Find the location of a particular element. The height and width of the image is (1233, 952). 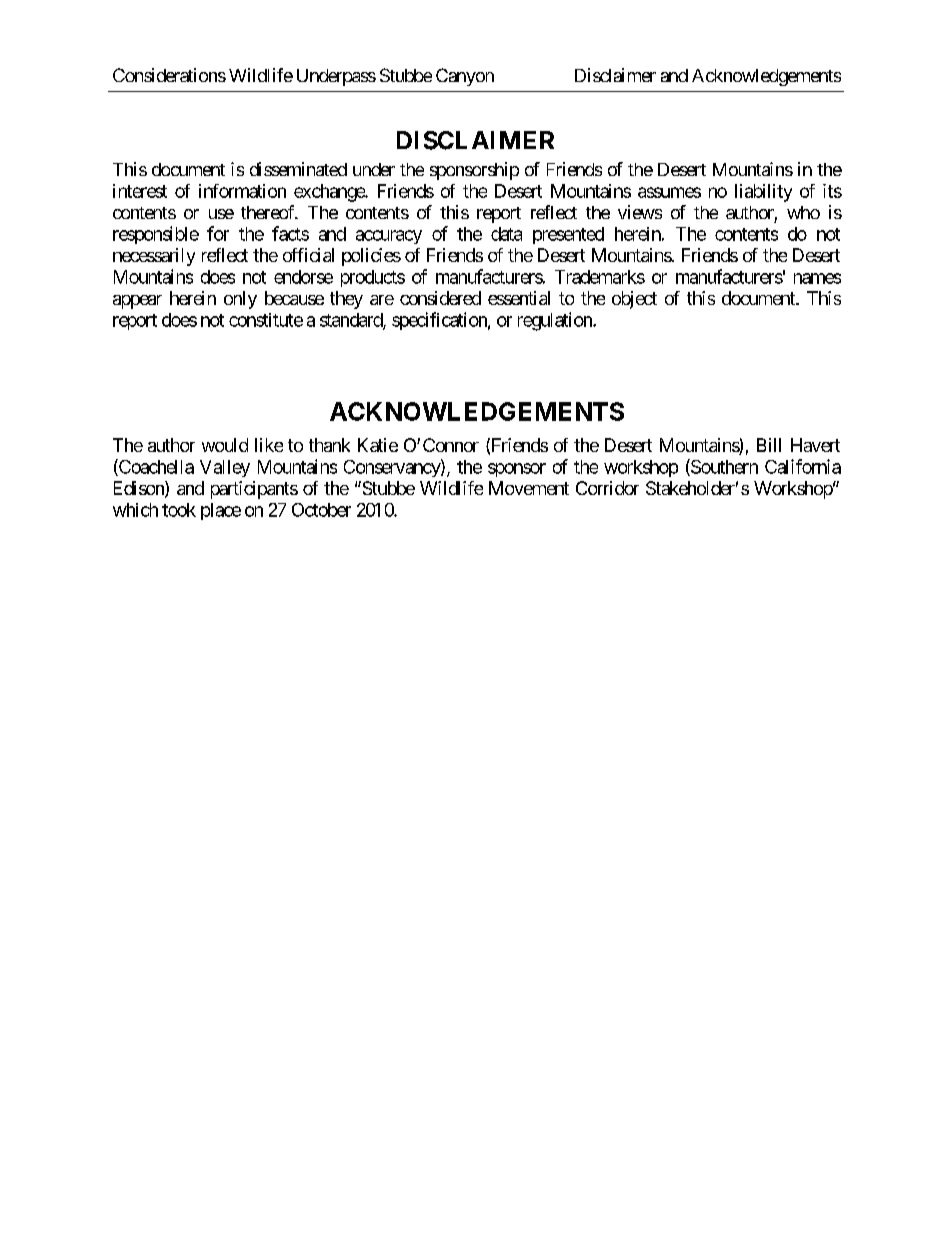

Considerations is located at coordinates (169, 75).
